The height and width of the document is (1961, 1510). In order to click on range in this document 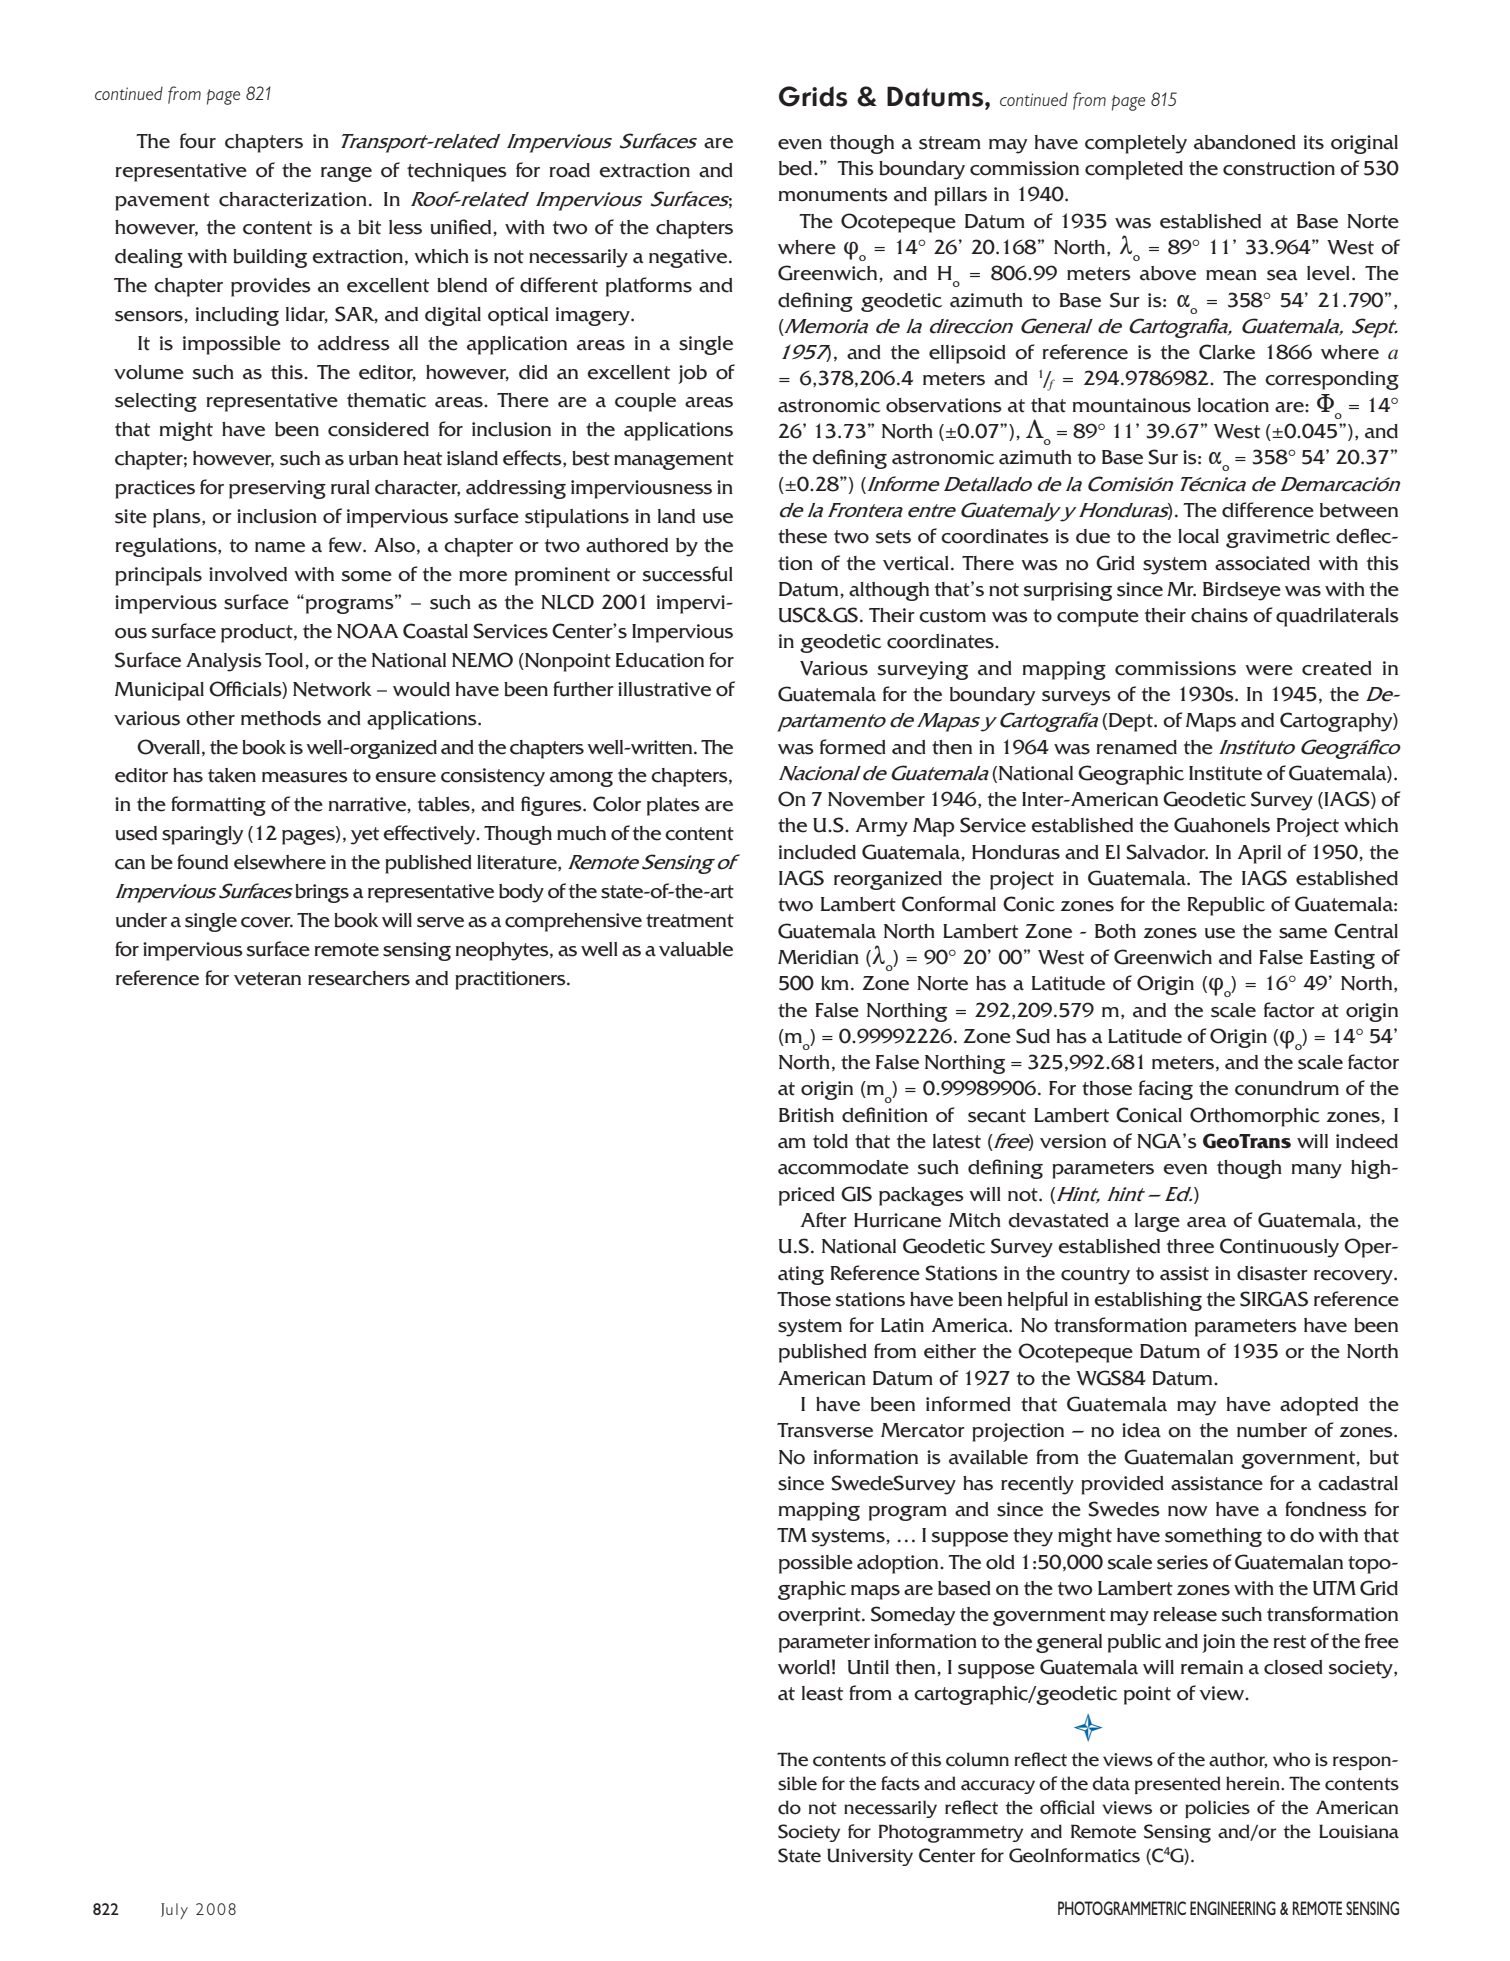, I will do `click(346, 174)`.
